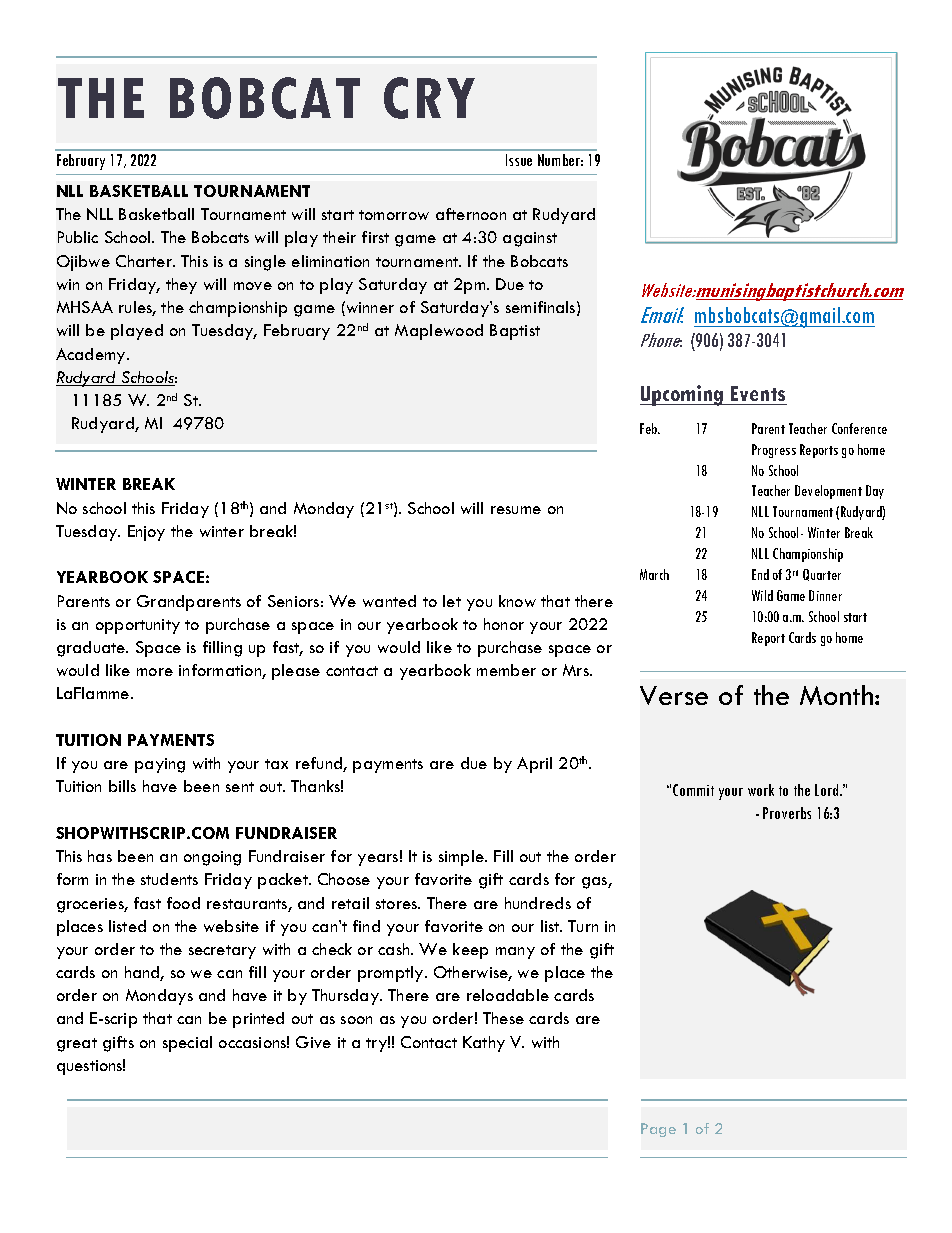 The image size is (952, 1233). I want to click on Progress, so click(774, 451).
